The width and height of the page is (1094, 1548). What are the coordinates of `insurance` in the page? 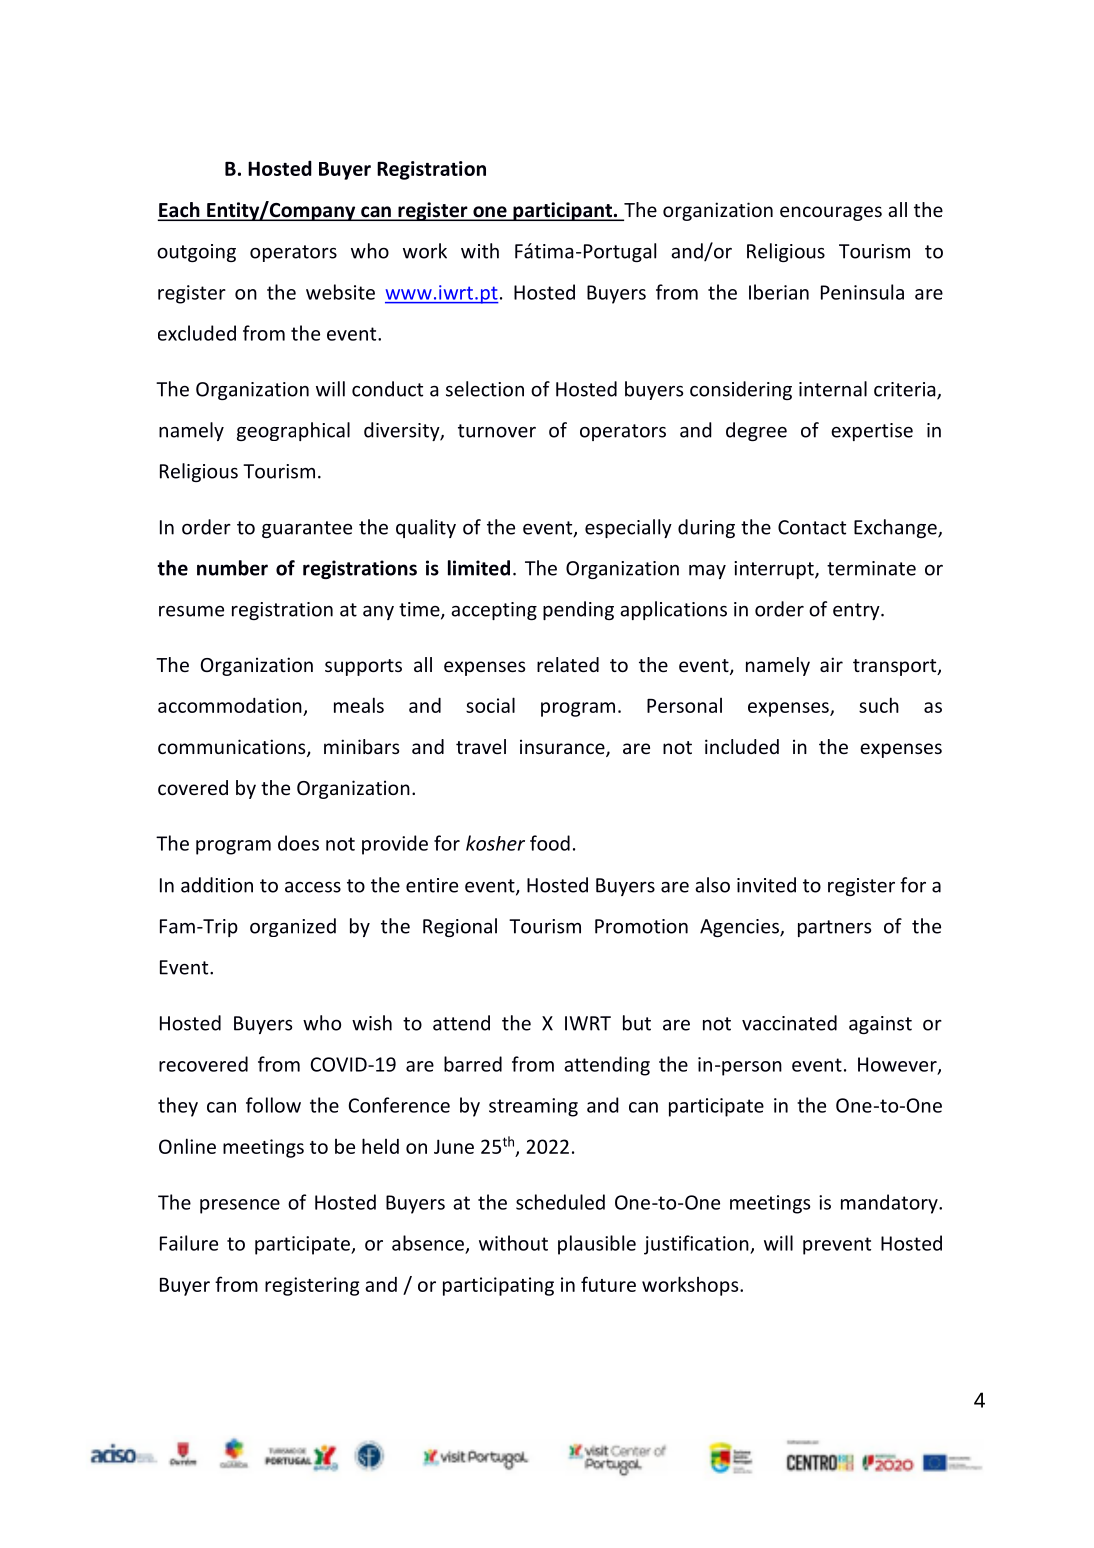 It's located at (563, 748).
